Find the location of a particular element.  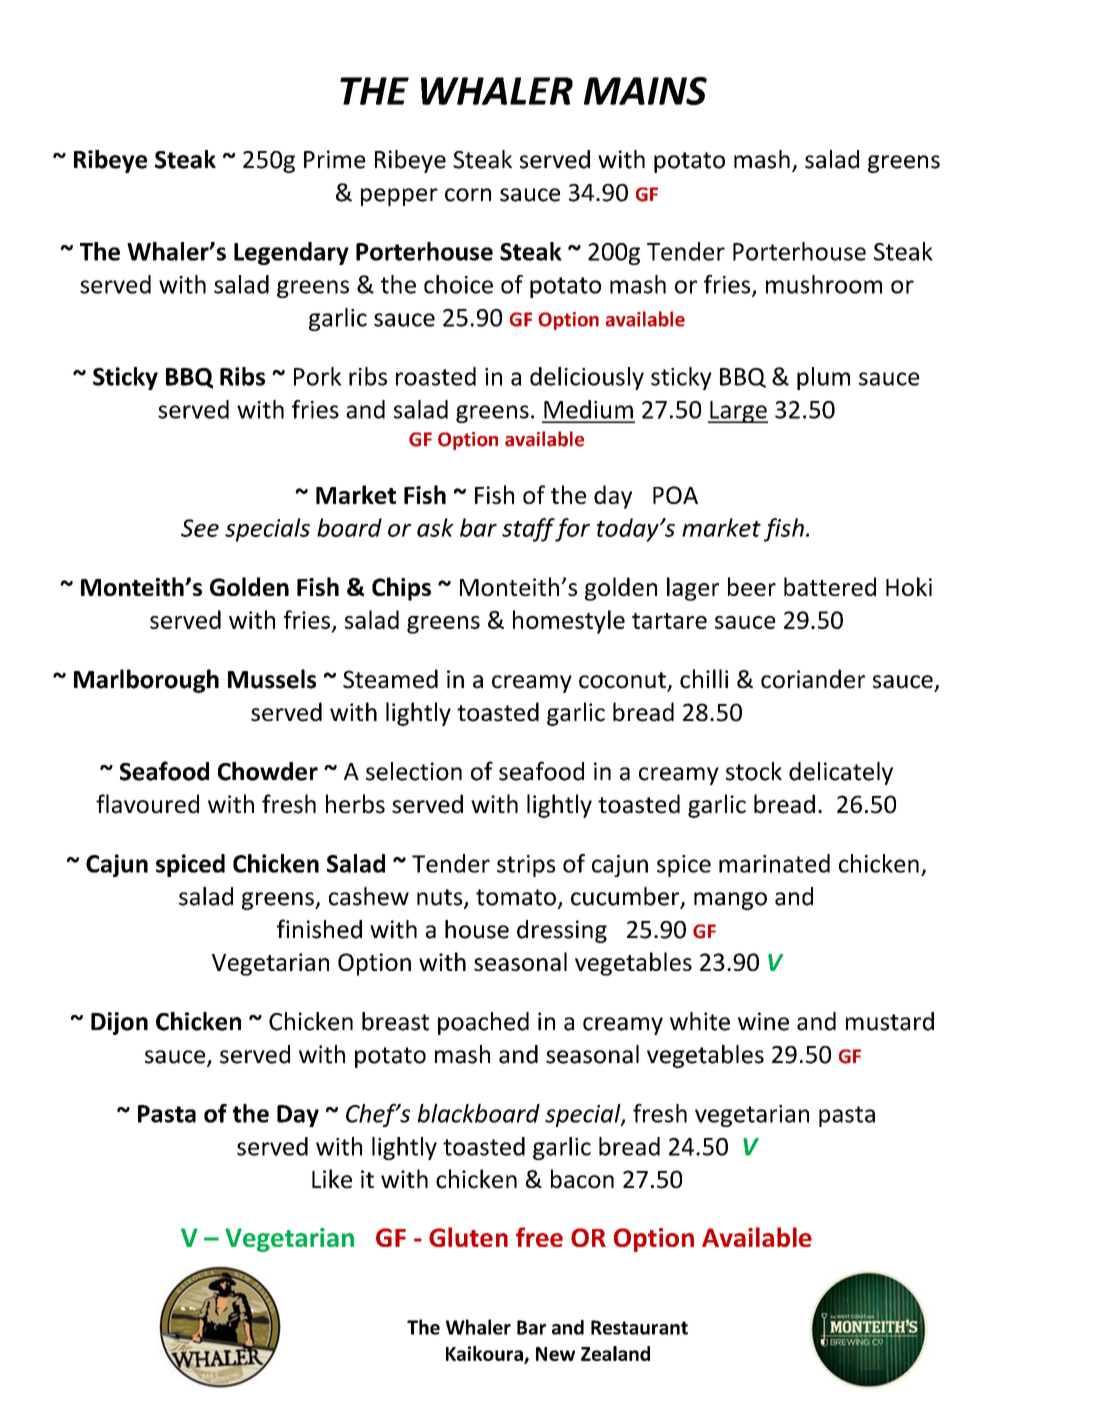

corn is located at coordinates (468, 195).
